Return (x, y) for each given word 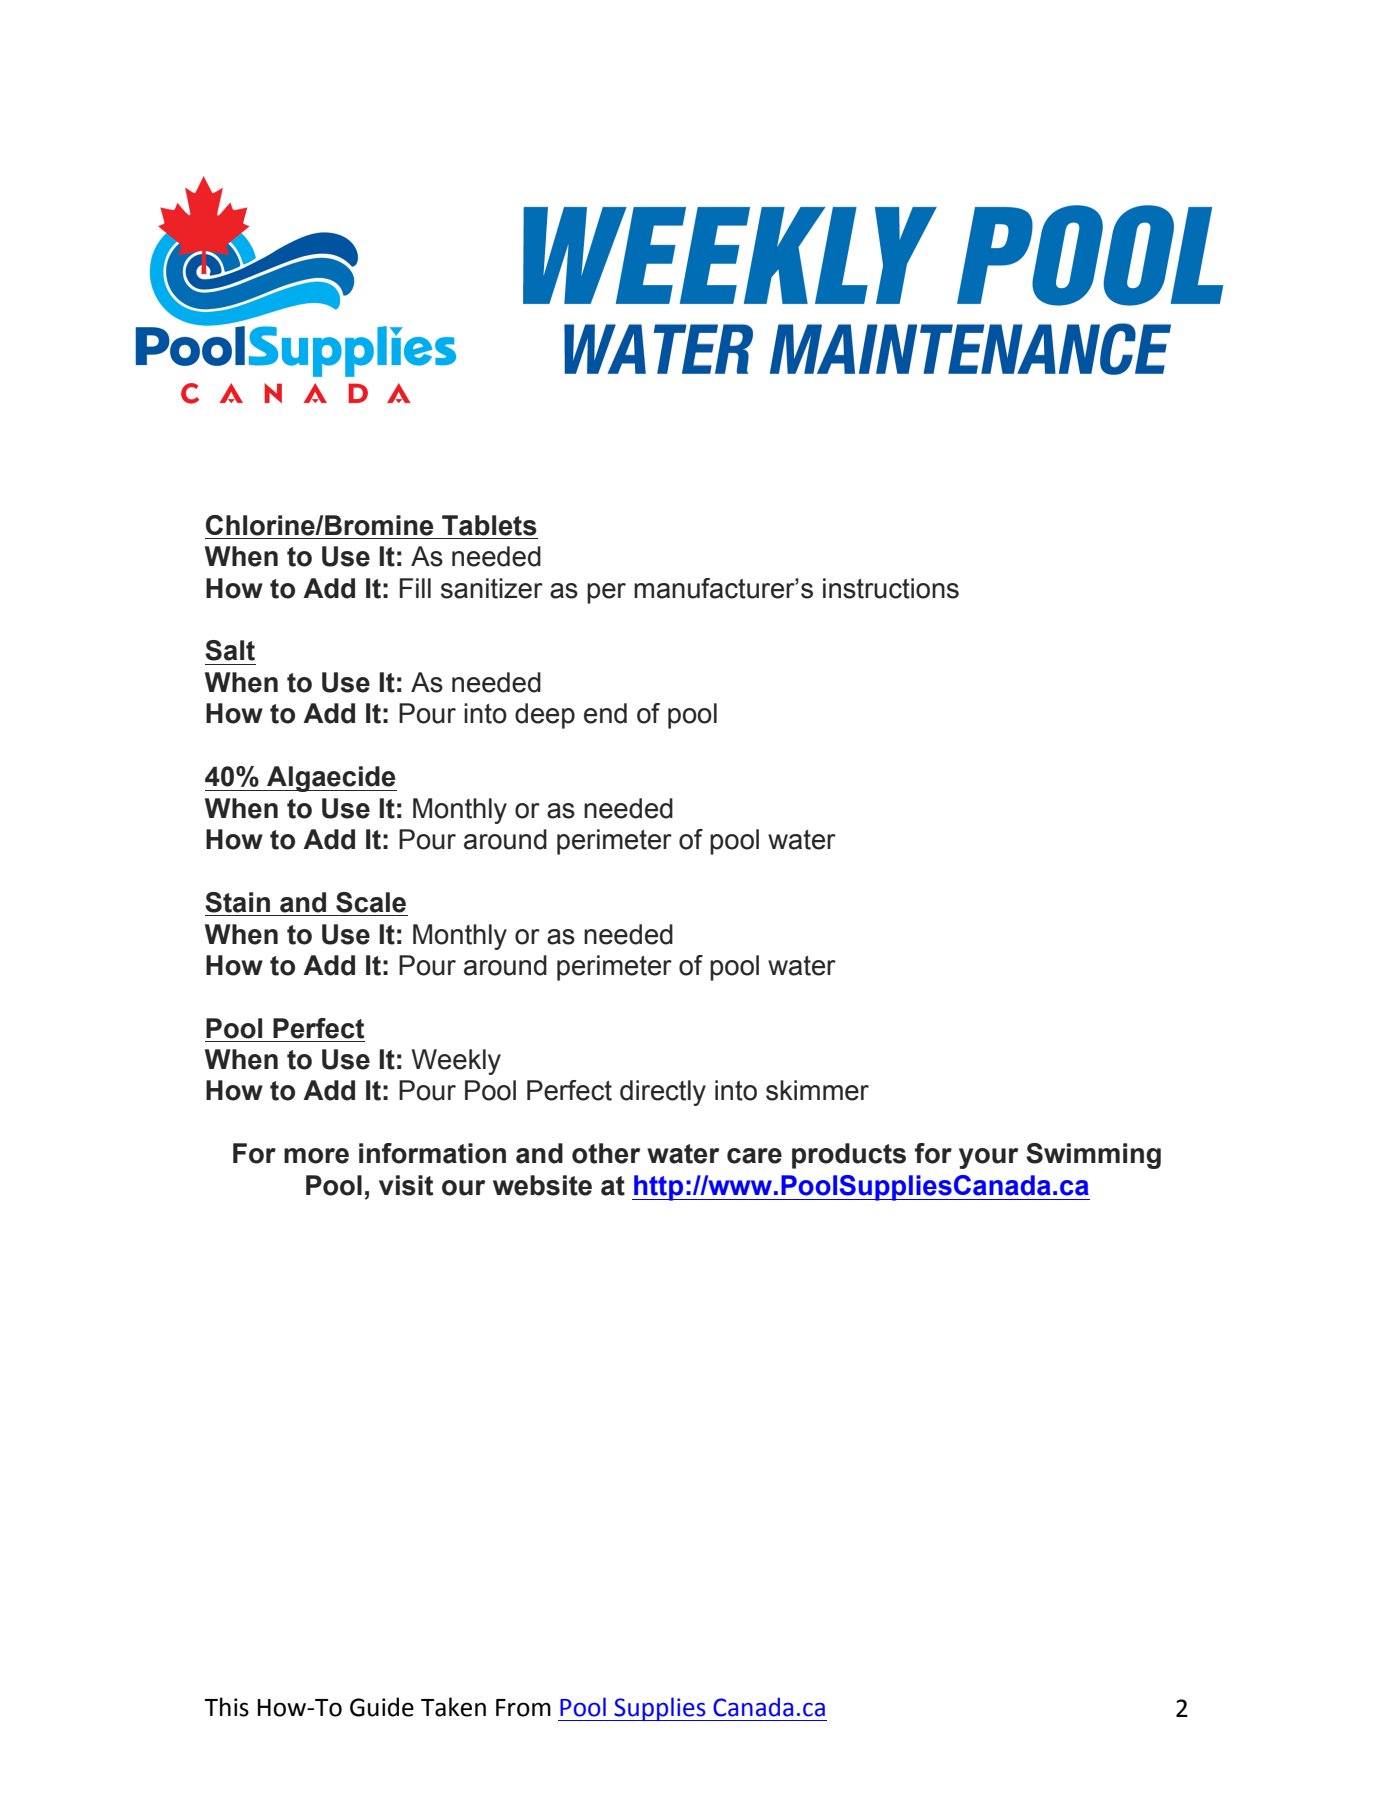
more (316, 1156)
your (989, 1158)
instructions (891, 588)
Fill (415, 588)
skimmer (817, 1090)
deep (545, 716)
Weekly (456, 1062)
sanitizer (492, 588)
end (605, 713)
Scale (371, 902)
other (606, 1153)
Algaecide (331, 779)
